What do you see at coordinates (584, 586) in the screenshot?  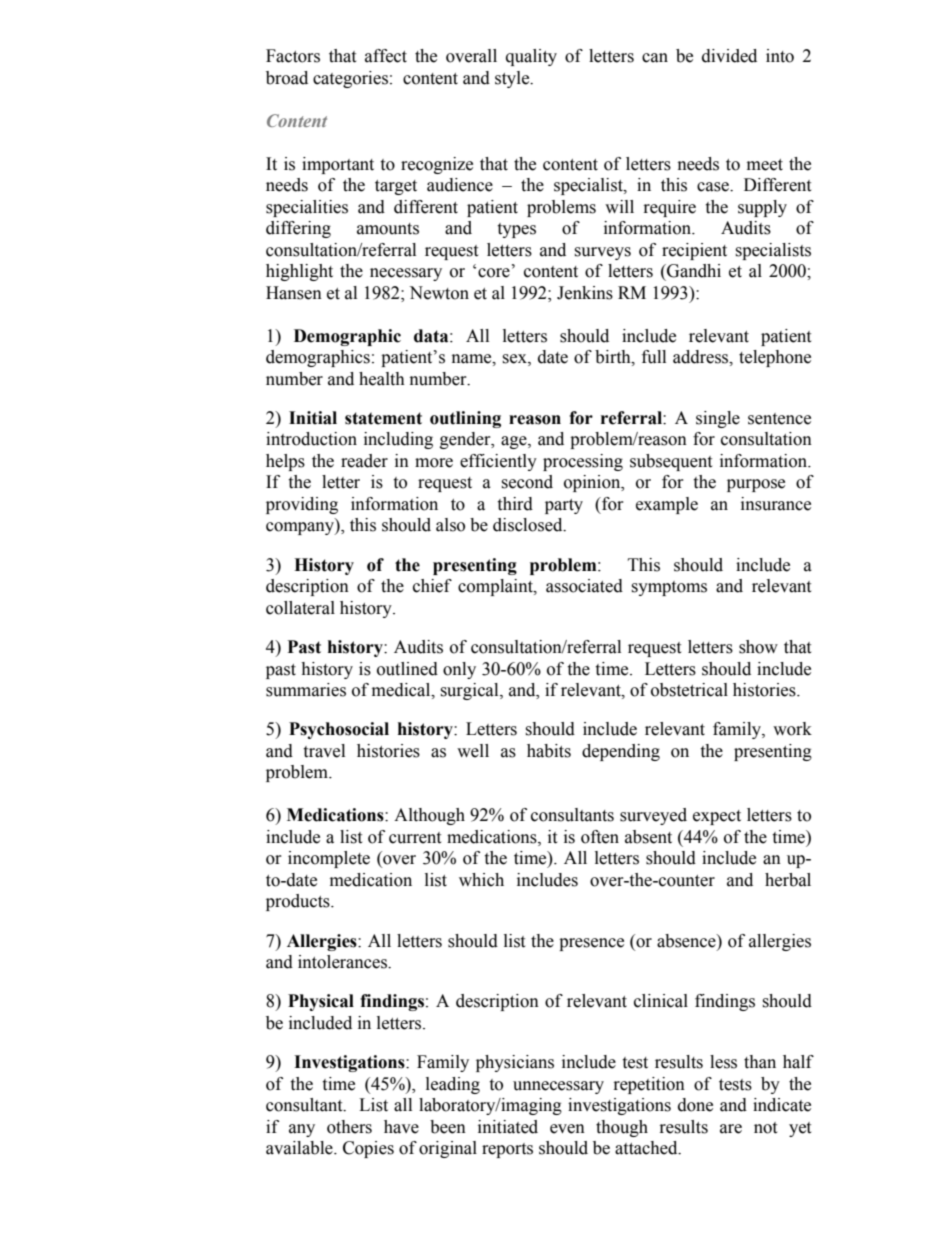 I see `associated` at bounding box center [584, 586].
